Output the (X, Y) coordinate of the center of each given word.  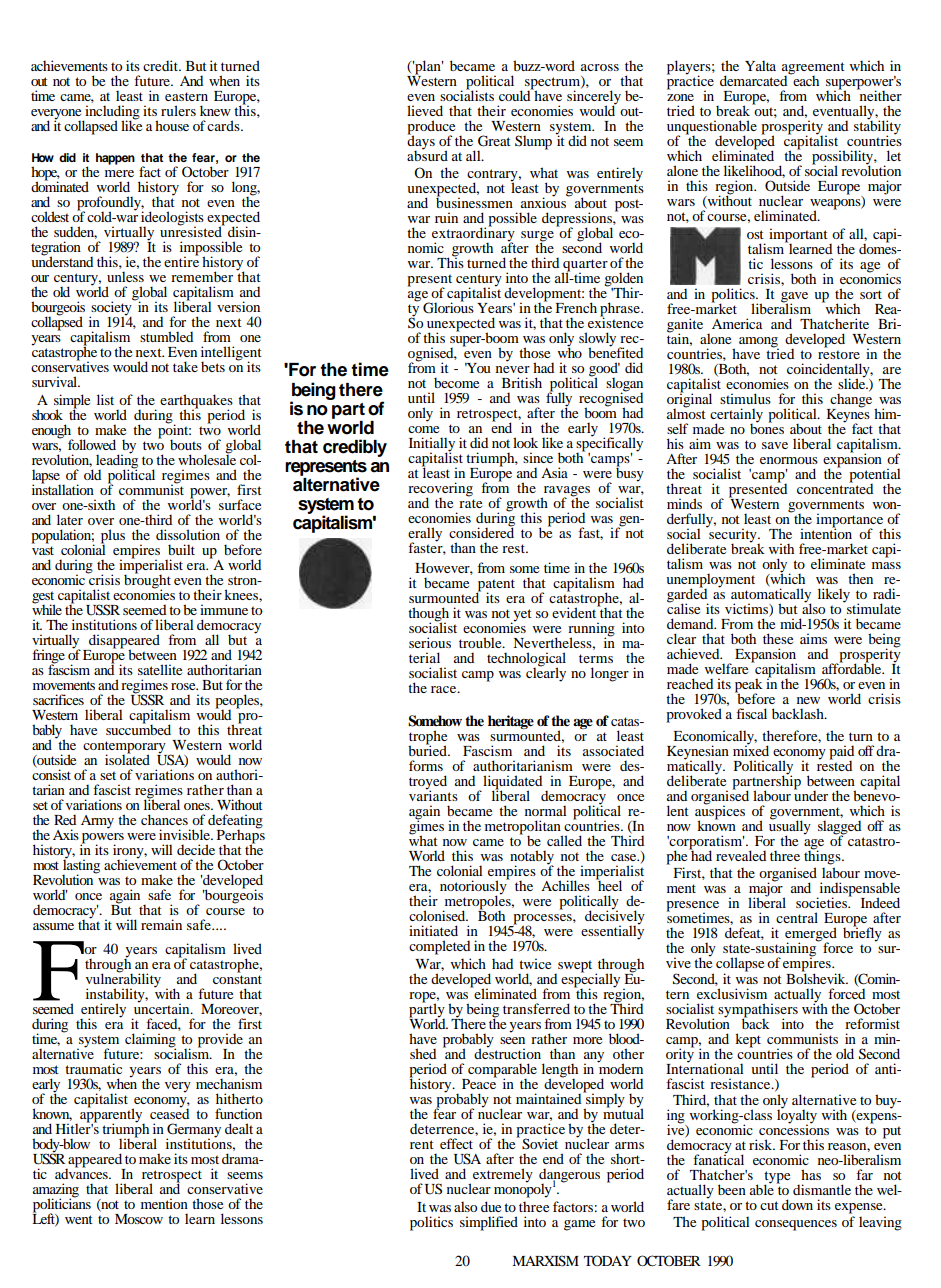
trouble (481, 642)
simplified (489, 1223)
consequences (796, 1225)
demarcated (755, 79)
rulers (178, 110)
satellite (160, 669)
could (516, 94)
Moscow (139, 1219)
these (778, 638)
